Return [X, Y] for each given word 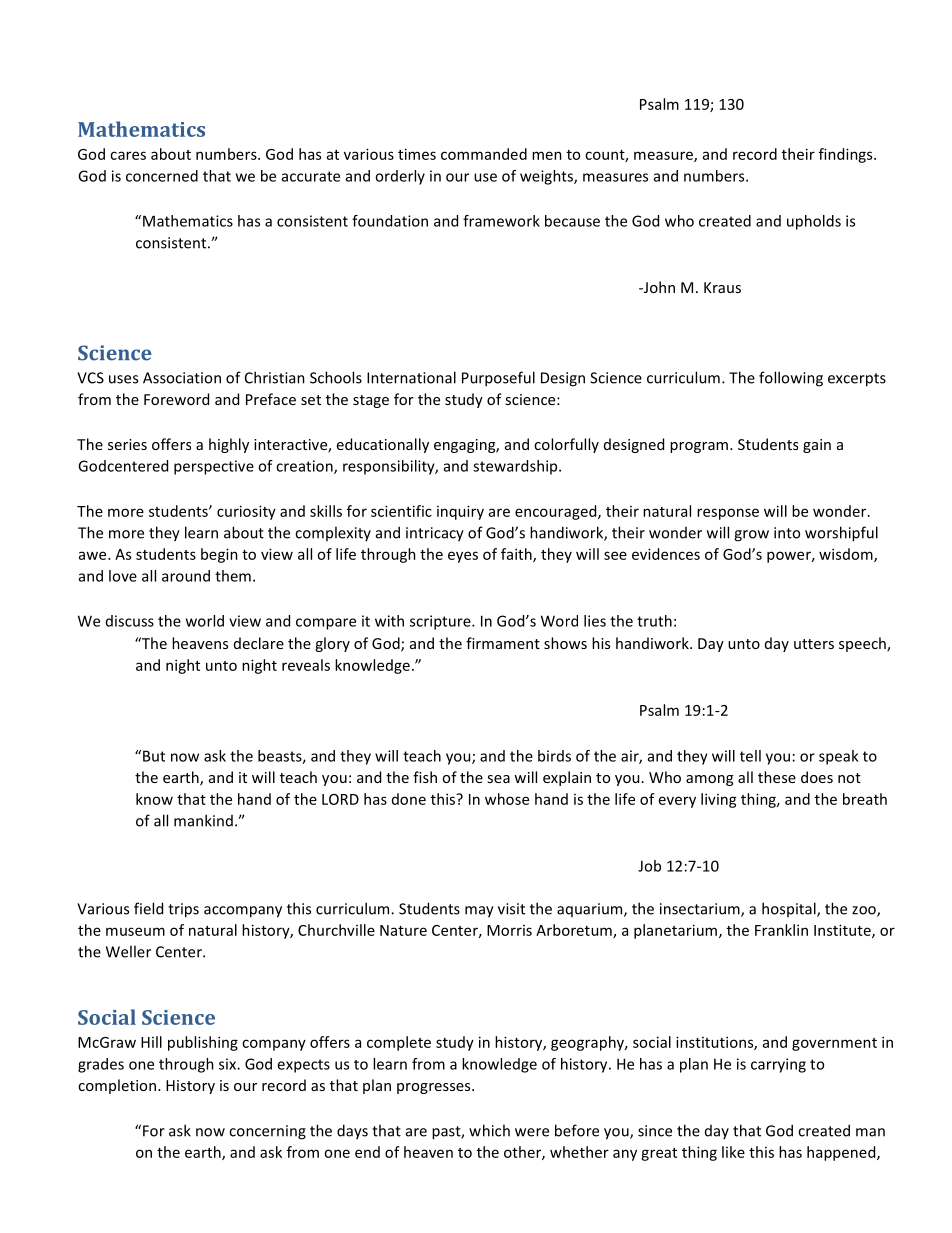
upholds [814, 222]
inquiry [460, 512]
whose [507, 799]
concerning [267, 1132]
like [733, 1152]
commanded [484, 154]
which [489, 1130]
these [777, 777]
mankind [203, 820]
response [728, 514]
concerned [162, 176]
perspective [214, 467]
